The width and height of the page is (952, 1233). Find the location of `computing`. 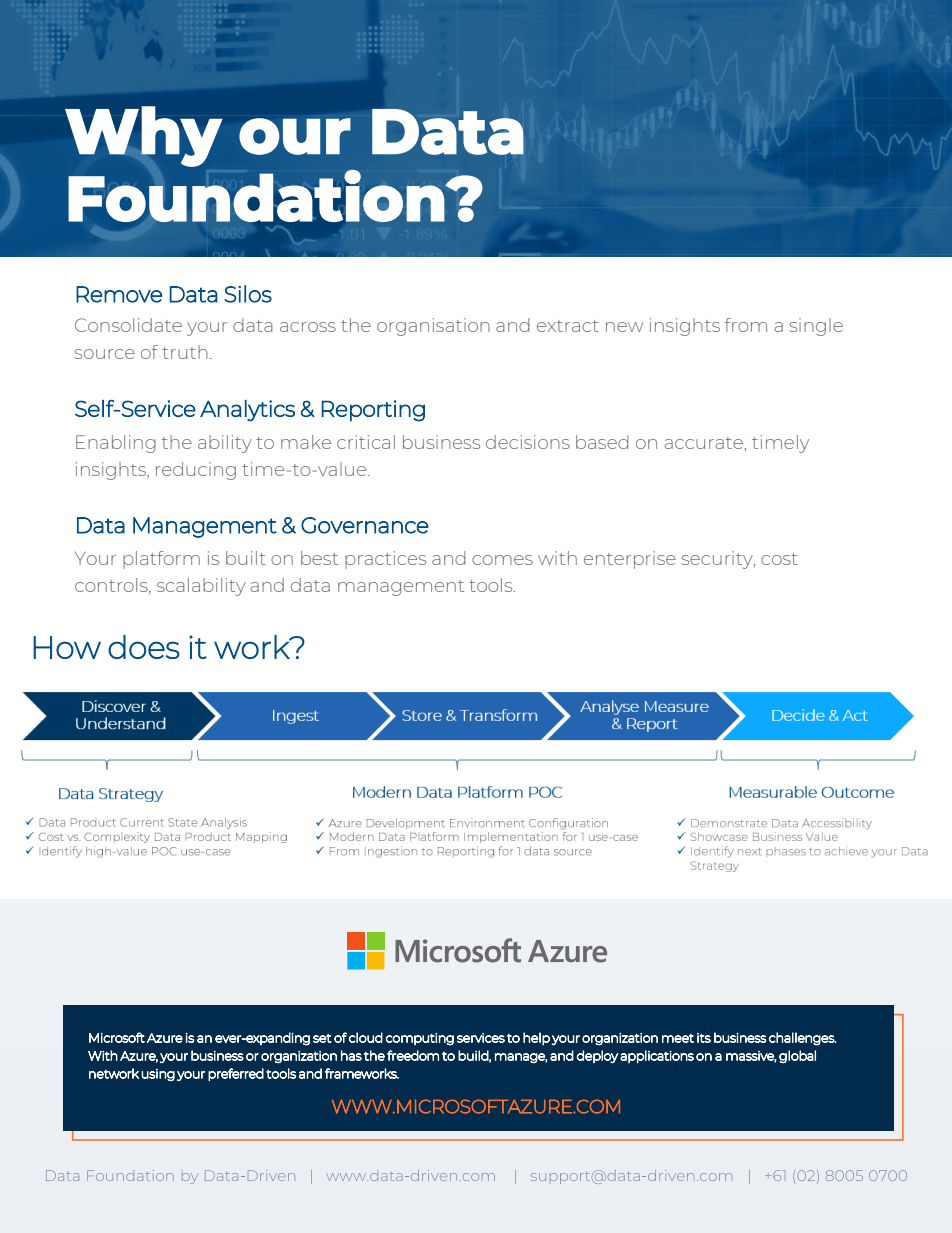

computing is located at coordinates (420, 1039).
